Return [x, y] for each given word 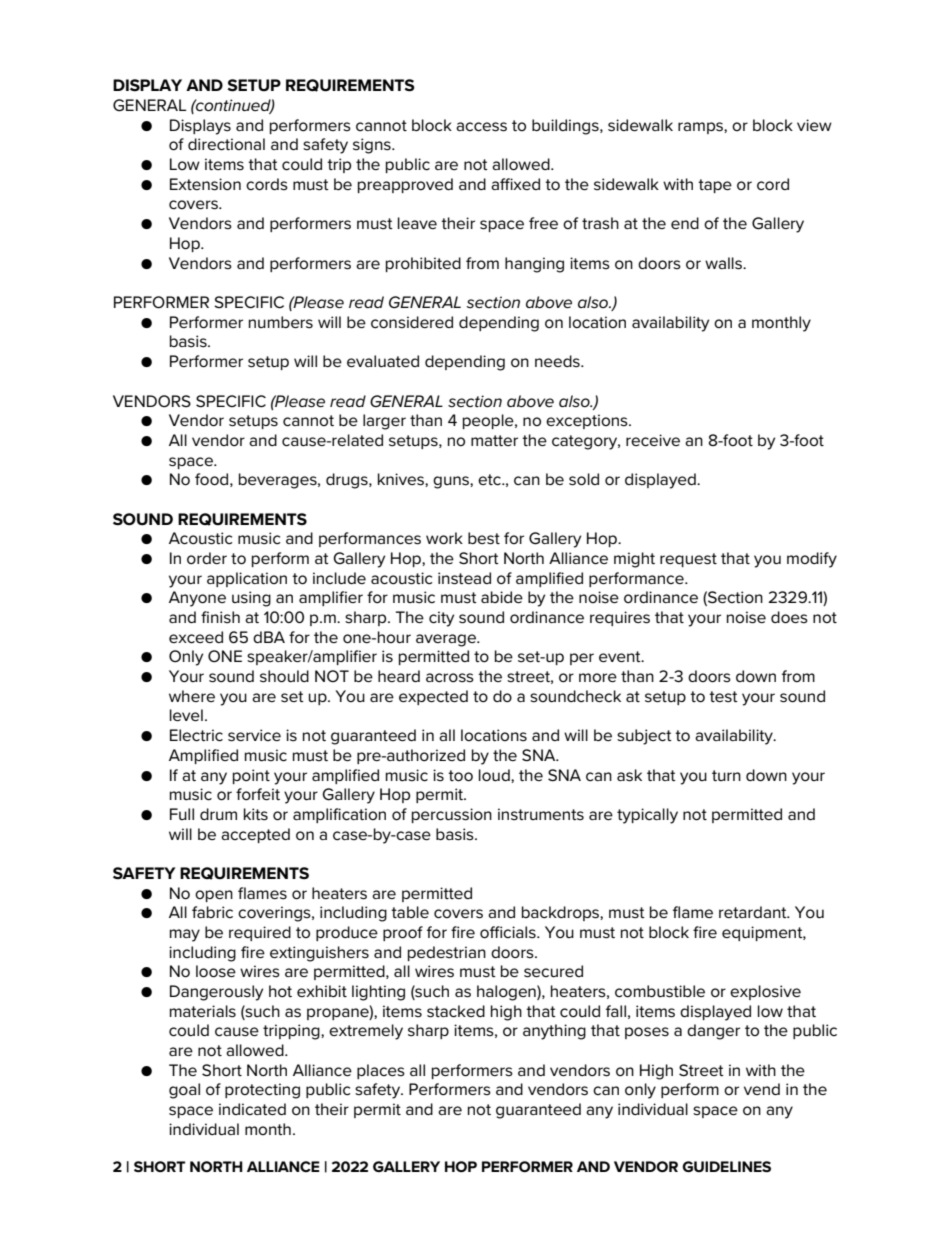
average [447, 640]
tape [715, 186]
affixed [515, 184]
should [284, 676]
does [789, 617]
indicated [252, 1109]
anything [554, 1032]
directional [226, 144]
